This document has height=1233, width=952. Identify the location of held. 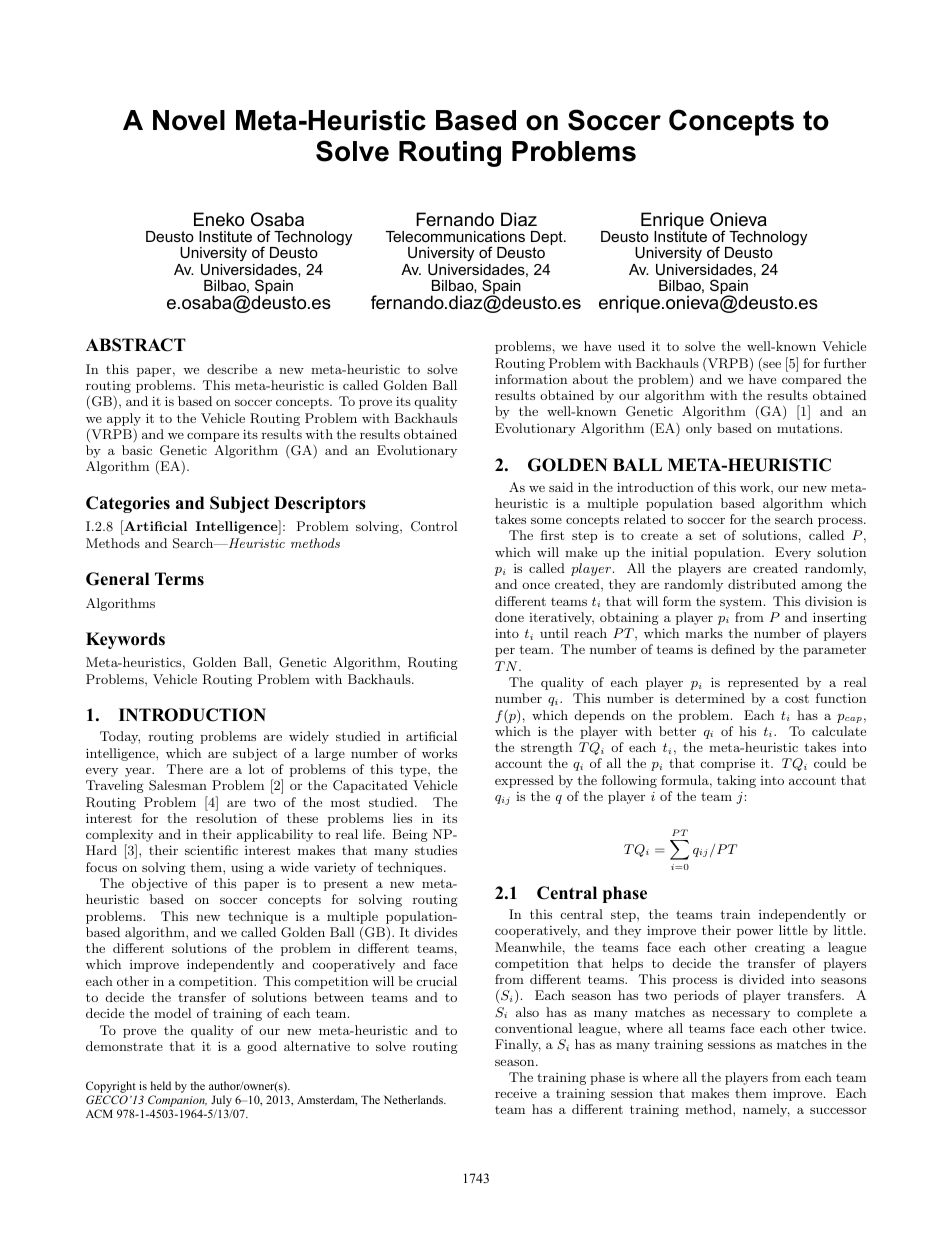
(161, 1085).
